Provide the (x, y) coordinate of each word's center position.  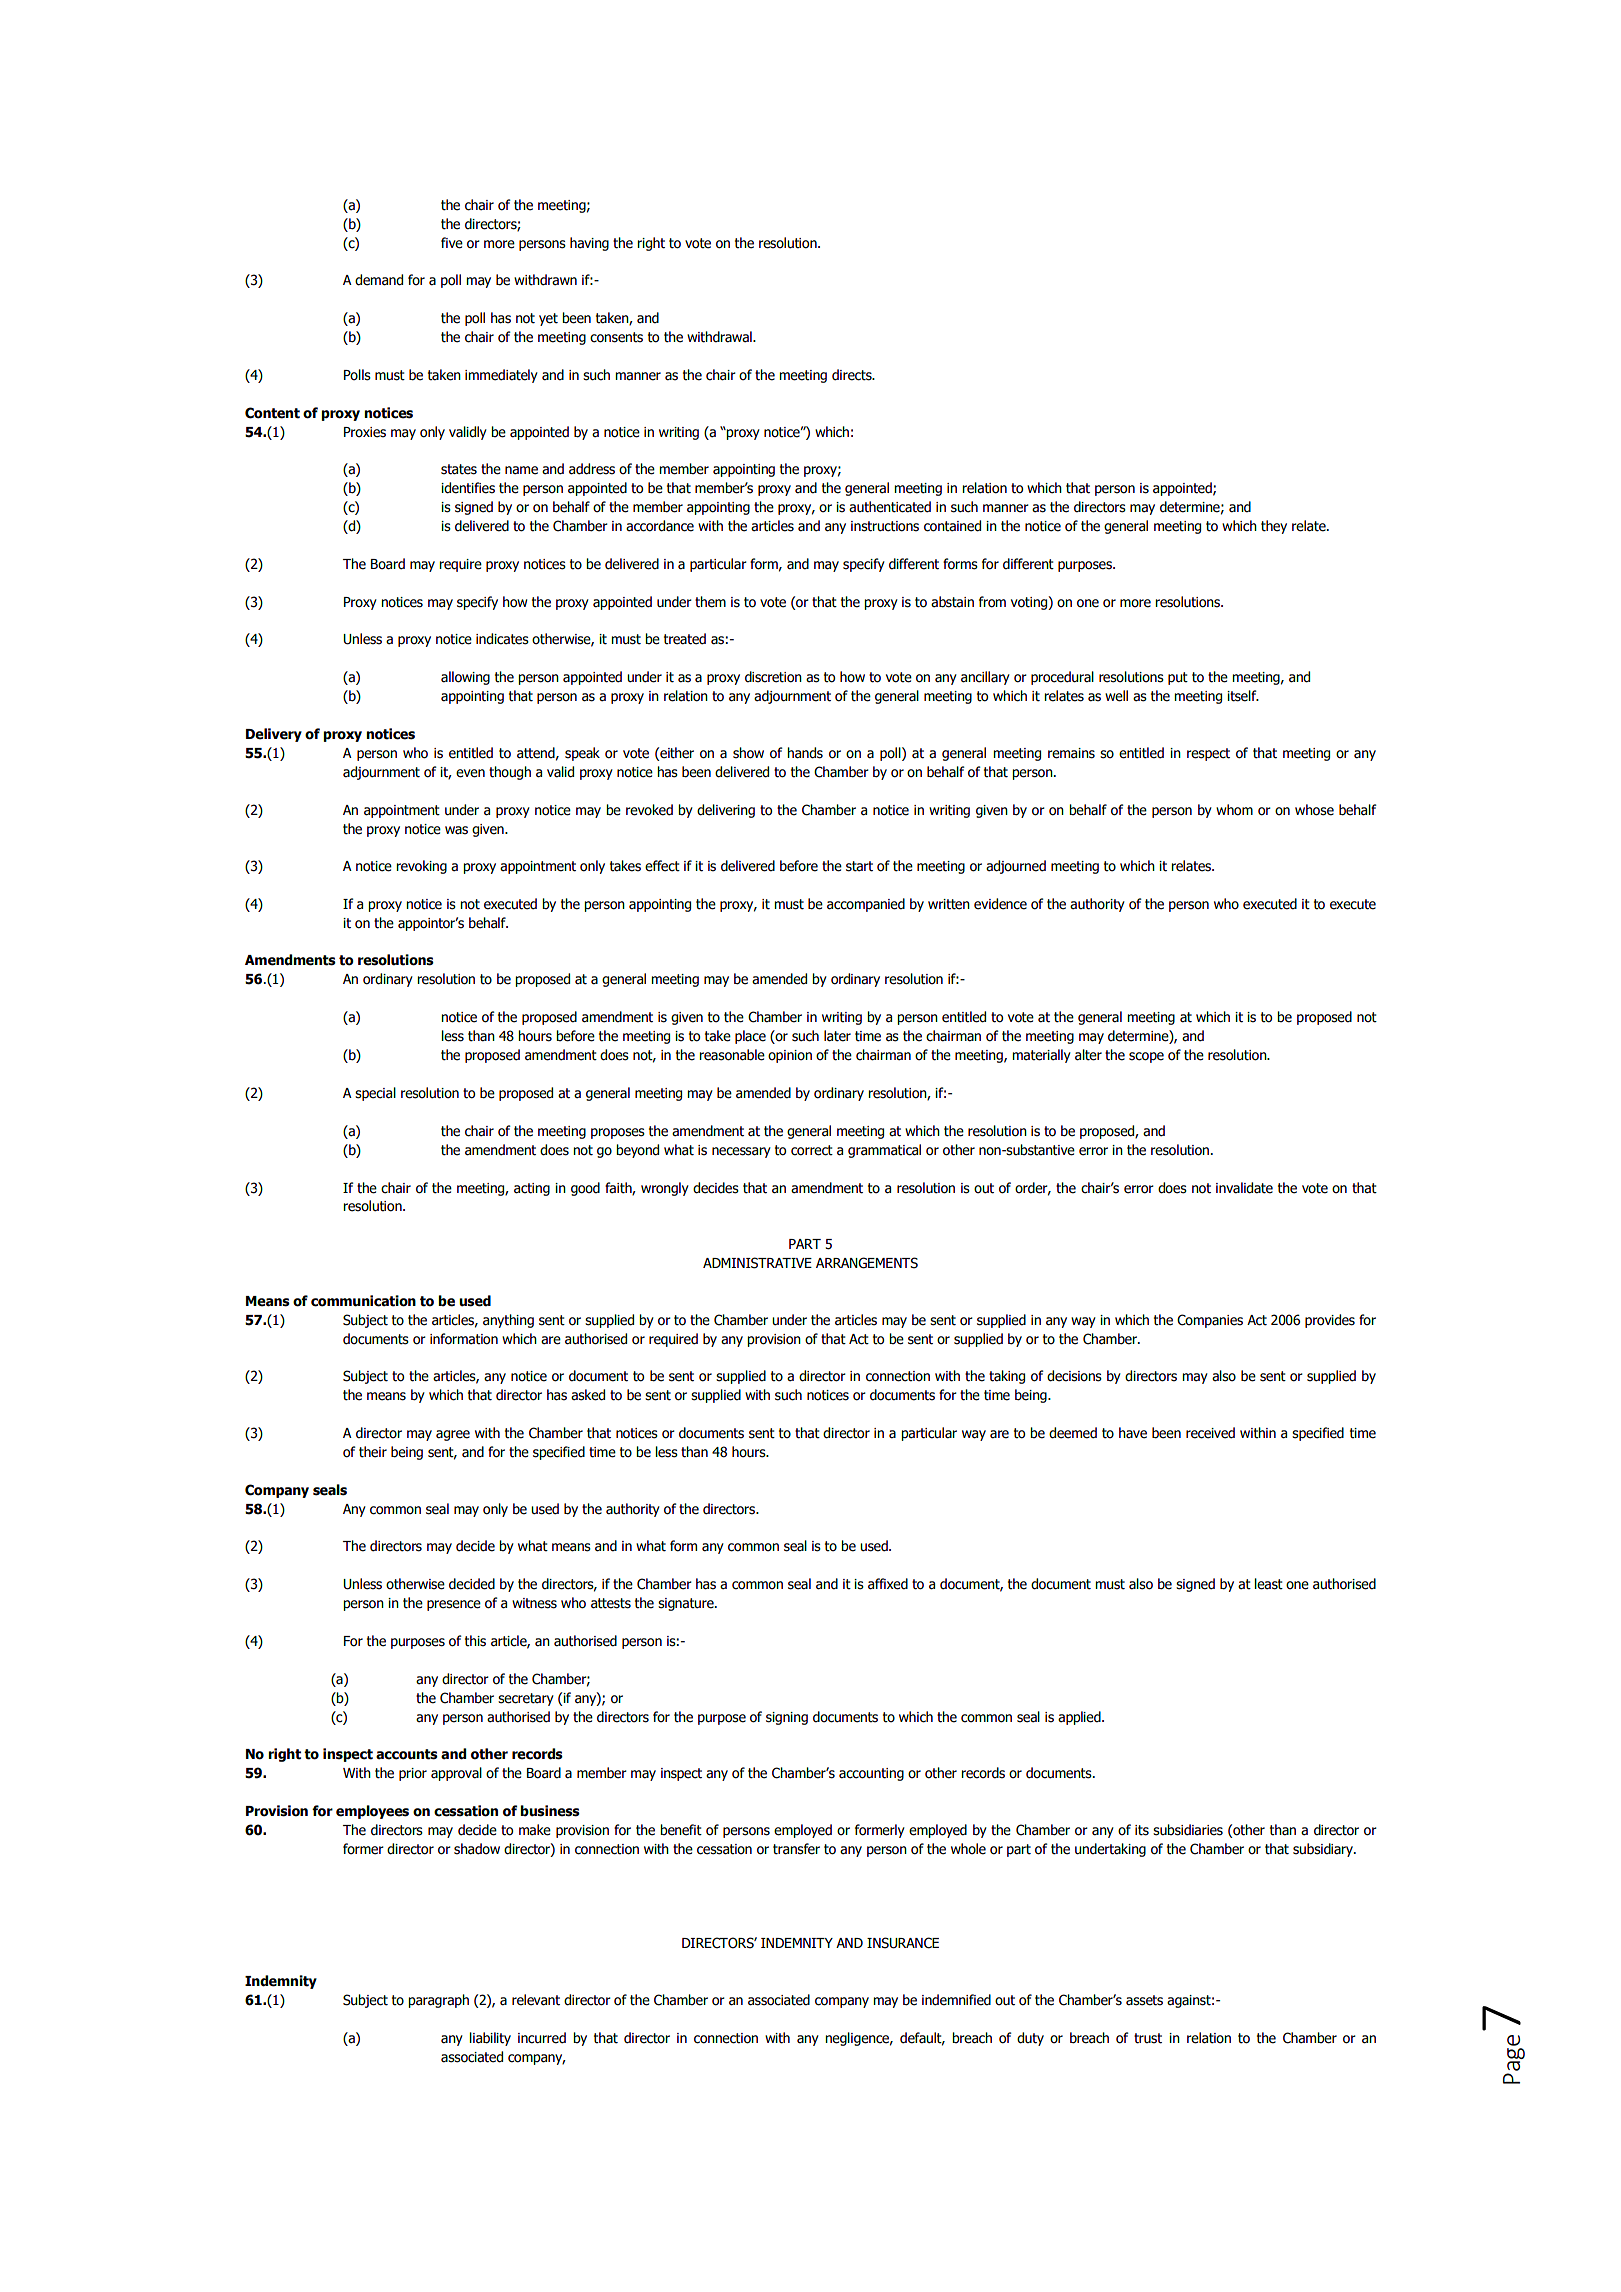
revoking (421, 867)
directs (853, 375)
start (859, 866)
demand (379, 280)
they (1274, 527)
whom (1234, 810)
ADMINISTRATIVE (757, 1263)
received (1210, 1433)
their (373, 1452)
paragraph (438, 2001)
